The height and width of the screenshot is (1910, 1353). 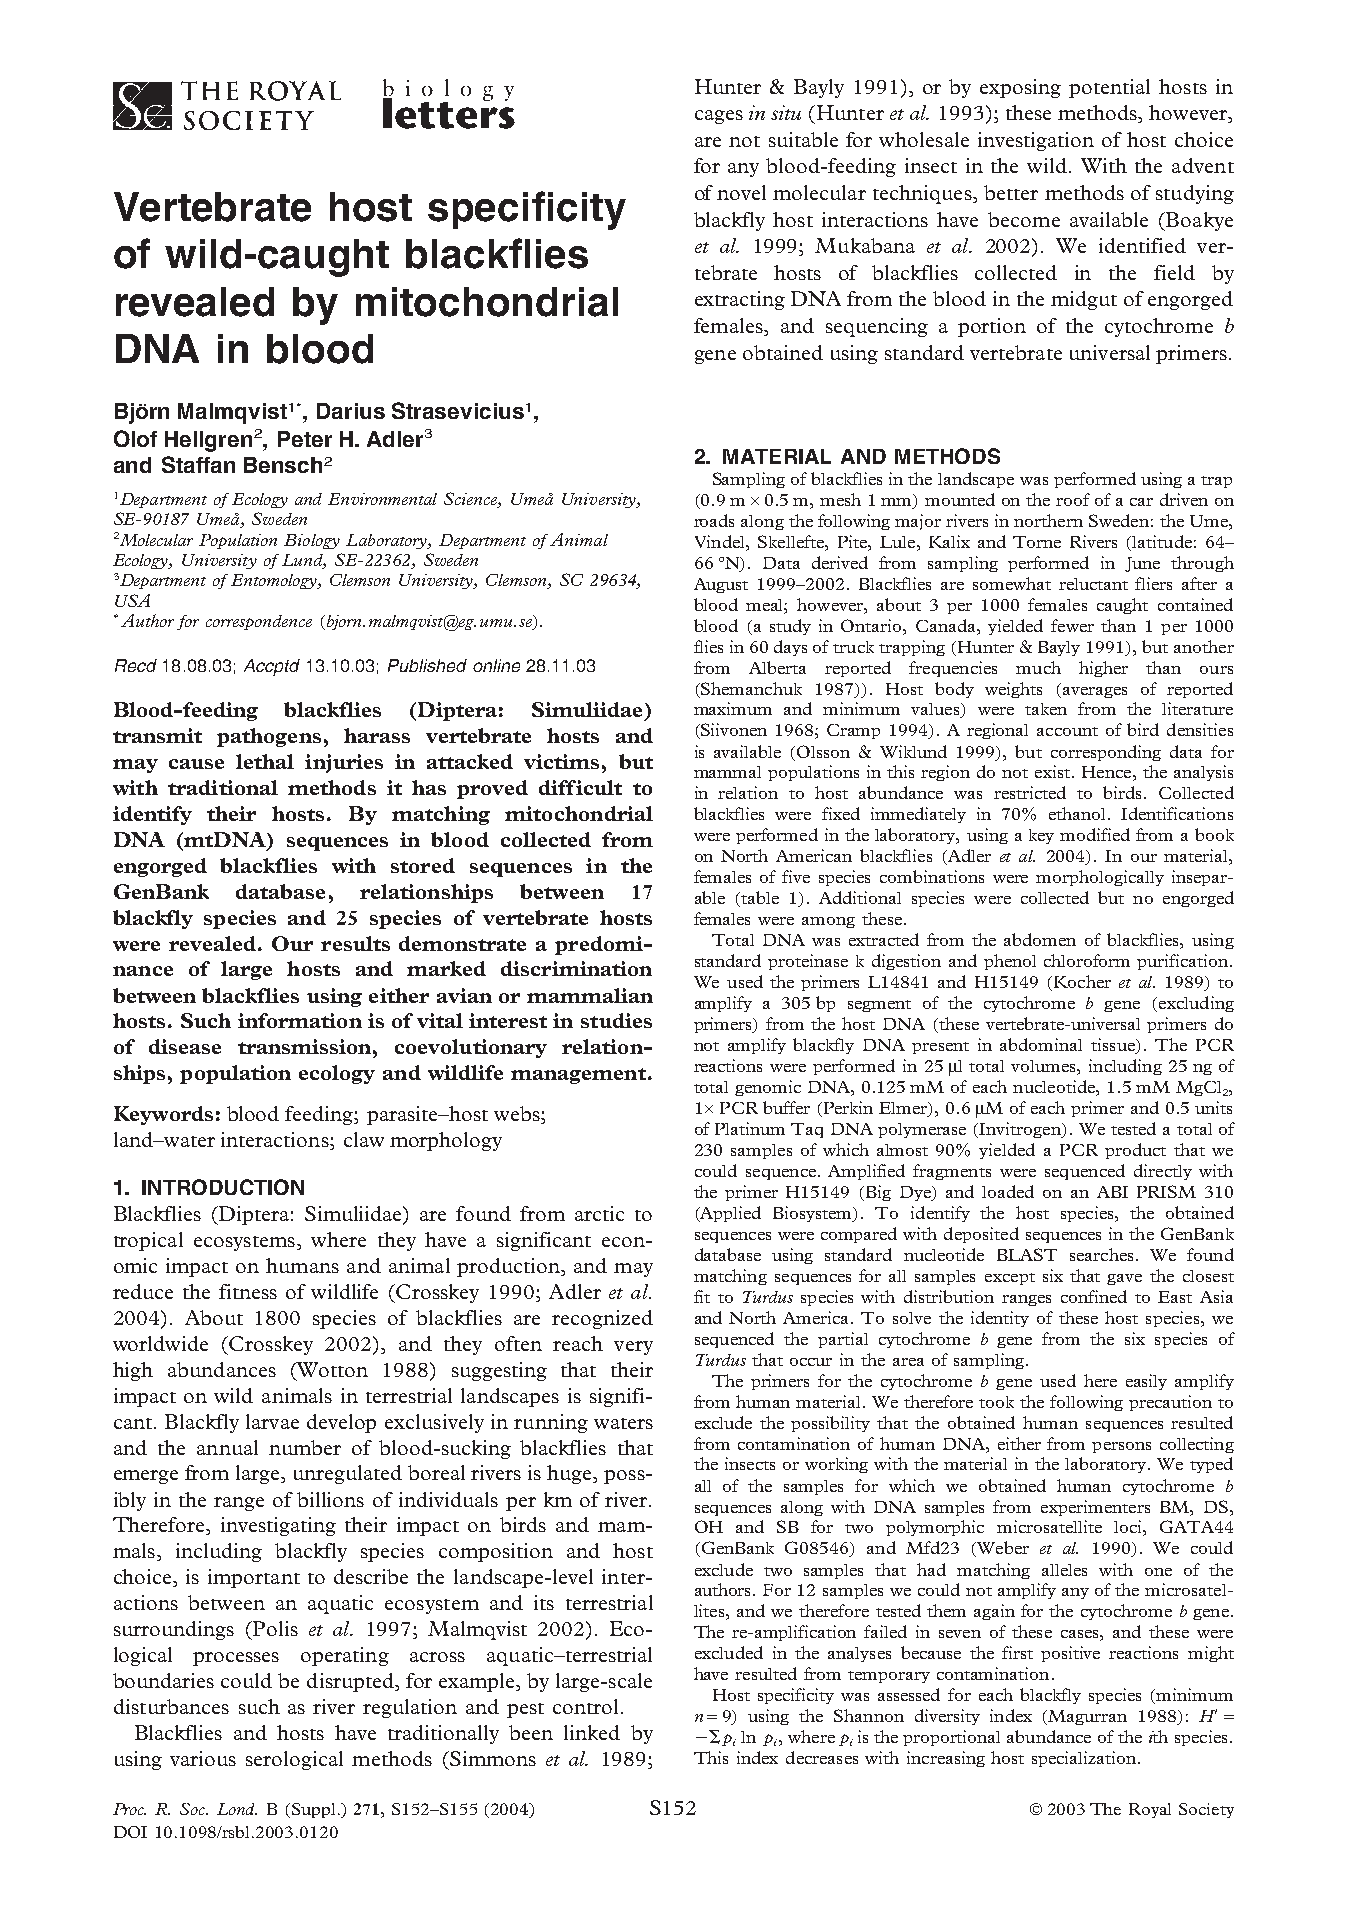 I want to click on easily, so click(x=1146, y=1382).
